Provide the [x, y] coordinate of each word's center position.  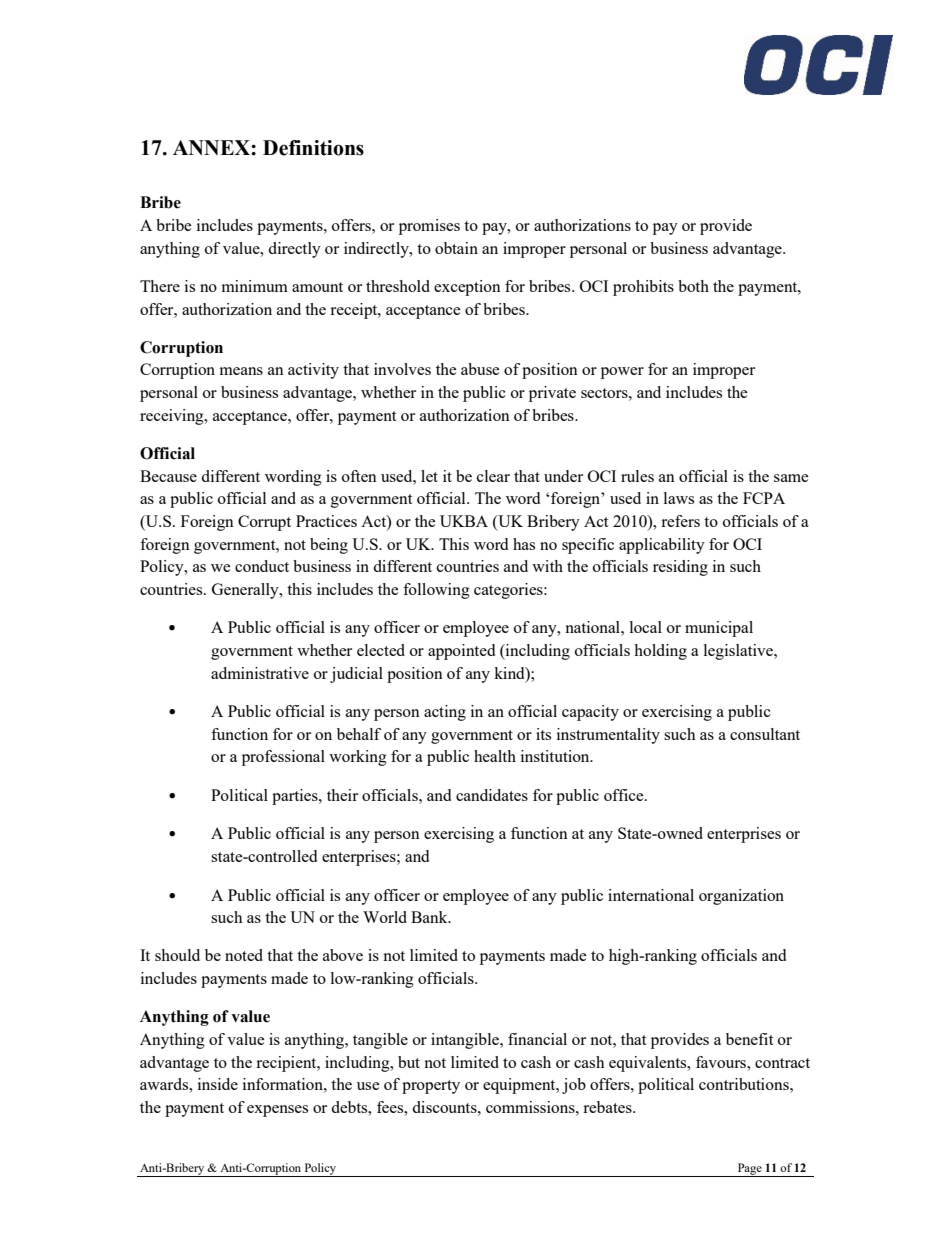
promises [429, 227]
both [693, 286]
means [241, 371]
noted [244, 955]
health [495, 756]
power [622, 373]
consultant [765, 734]
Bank [430, 917]
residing [680, 568]
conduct [262, 566]
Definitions [313, 148]
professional [283, 758]
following [436, 591]
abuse [480, 369]
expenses [277, 1111]
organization [741, 897]
